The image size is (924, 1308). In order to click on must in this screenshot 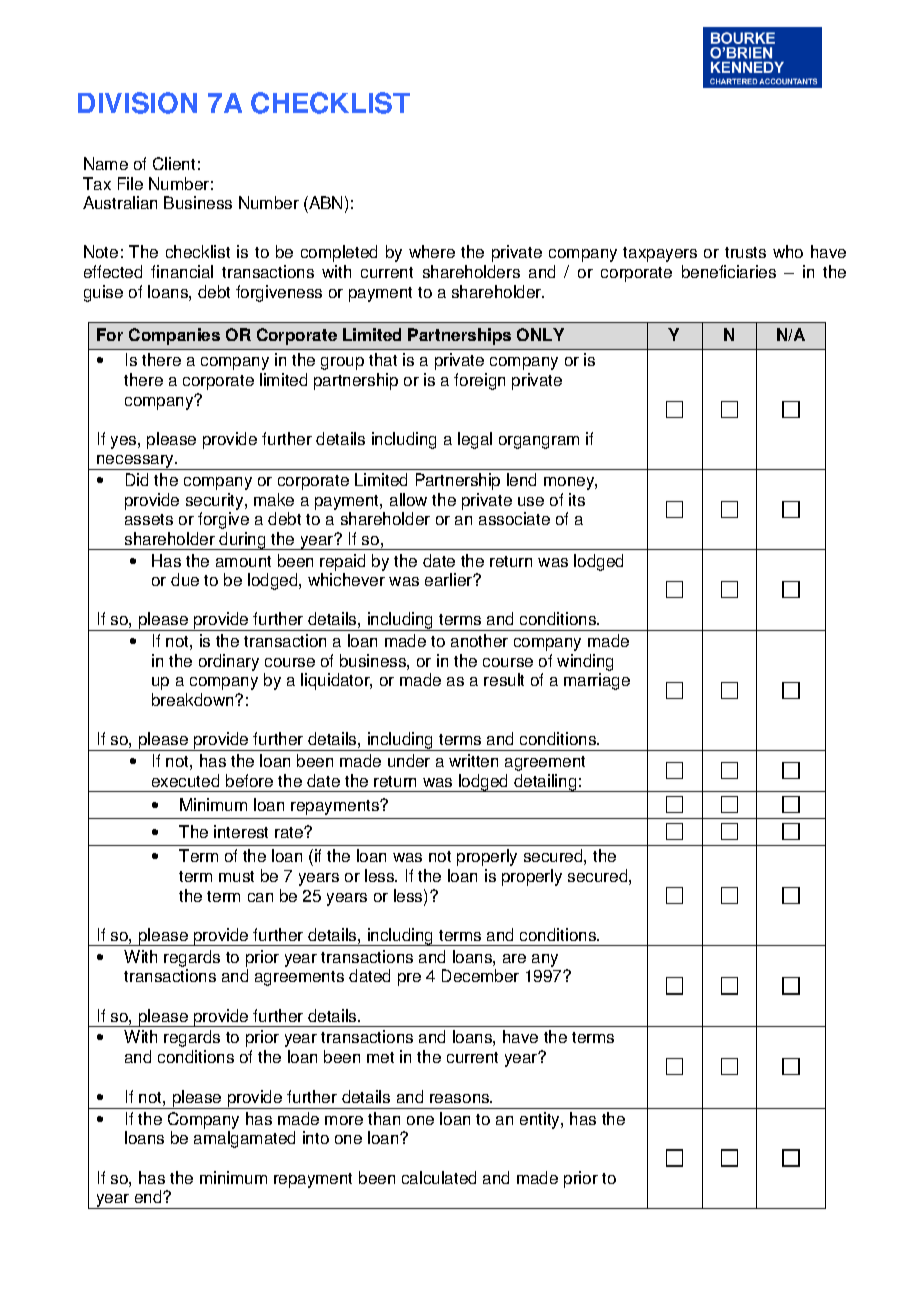, I will do `click(236, 876)`.
